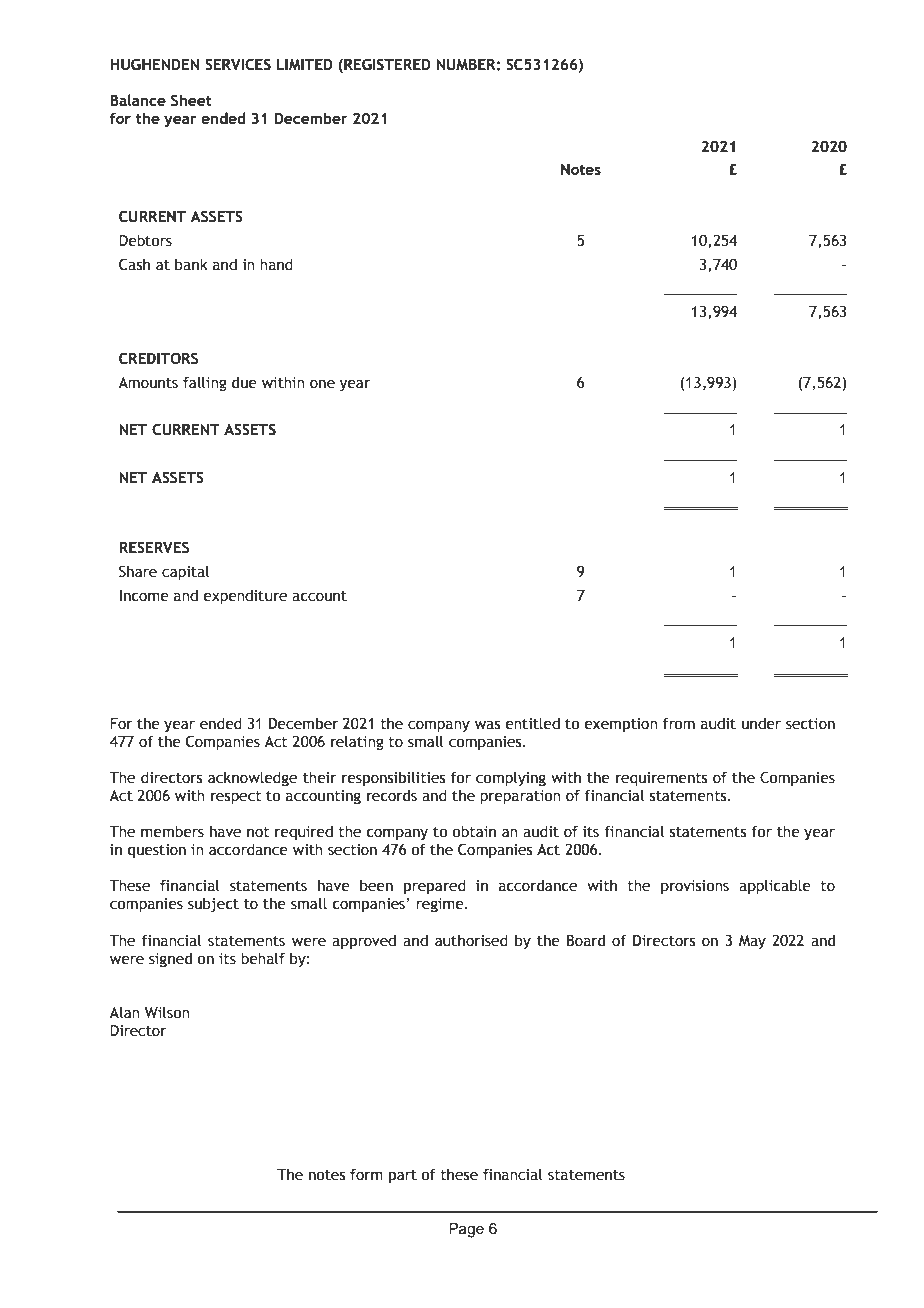 This screenshot has width=924, height=1308. What do you see at coordinates (366, 1174) in the screenshot?
I see `form` at bounding box center [366, 1174].
